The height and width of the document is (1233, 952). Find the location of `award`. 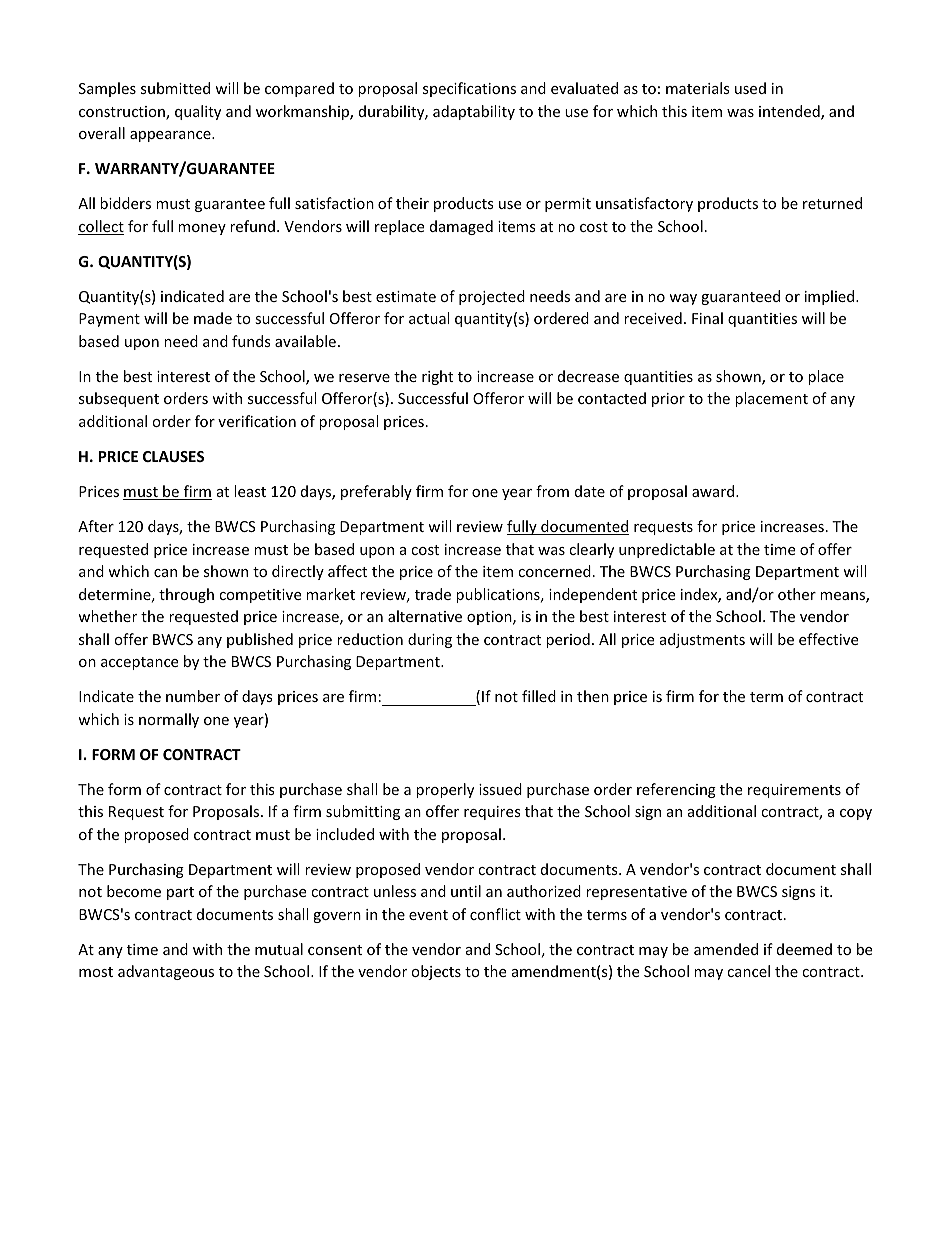

award is located at coordinates (713, 491).
